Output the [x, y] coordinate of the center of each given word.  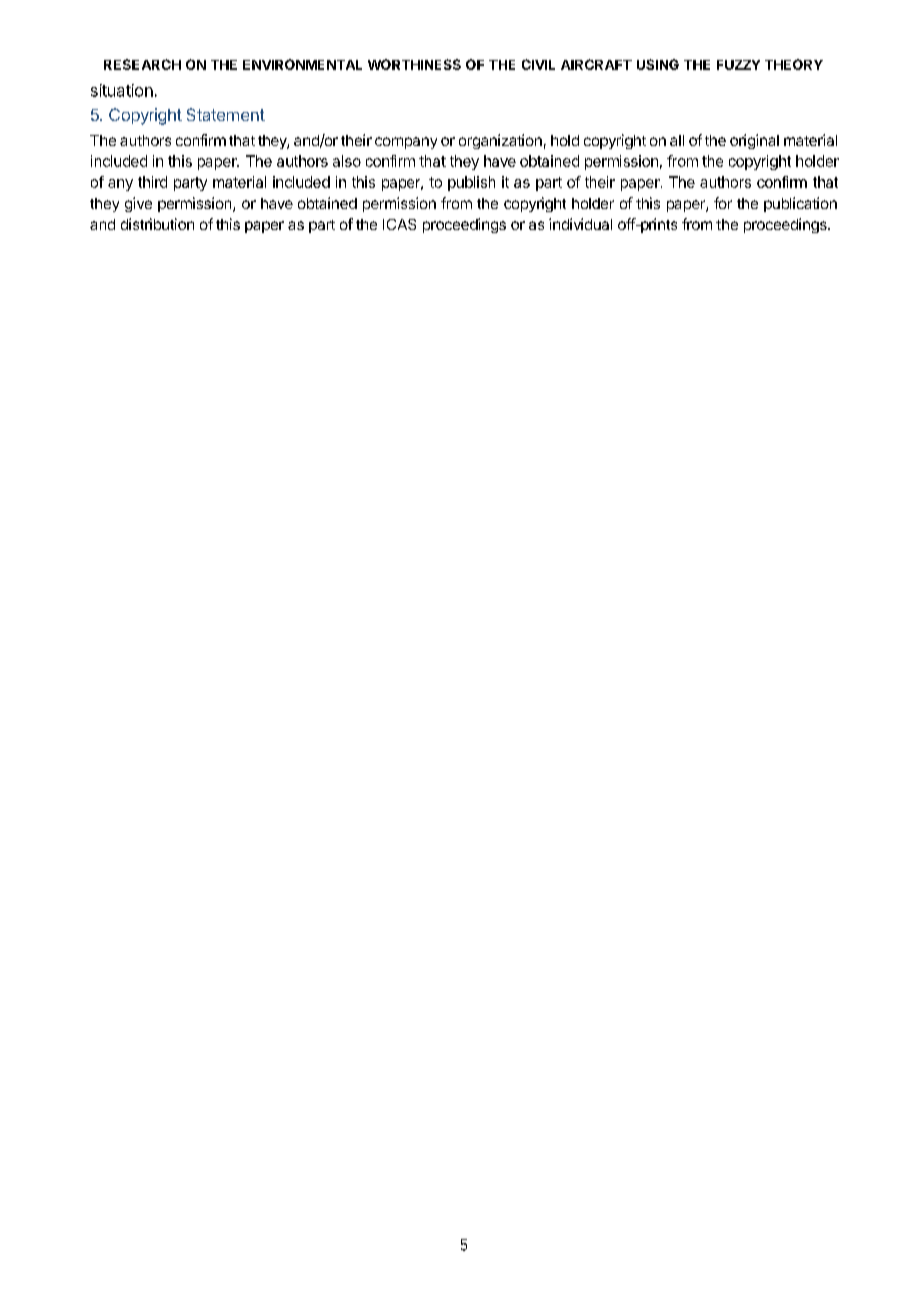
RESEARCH [142, 64]
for [723, 203]
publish [471, 183]
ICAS [399, 224]
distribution [157, 224]
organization [500, 141]
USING [658, 64]
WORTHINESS [414, 64]
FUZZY [738, 65]
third [152, 182]
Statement [226, 114]
